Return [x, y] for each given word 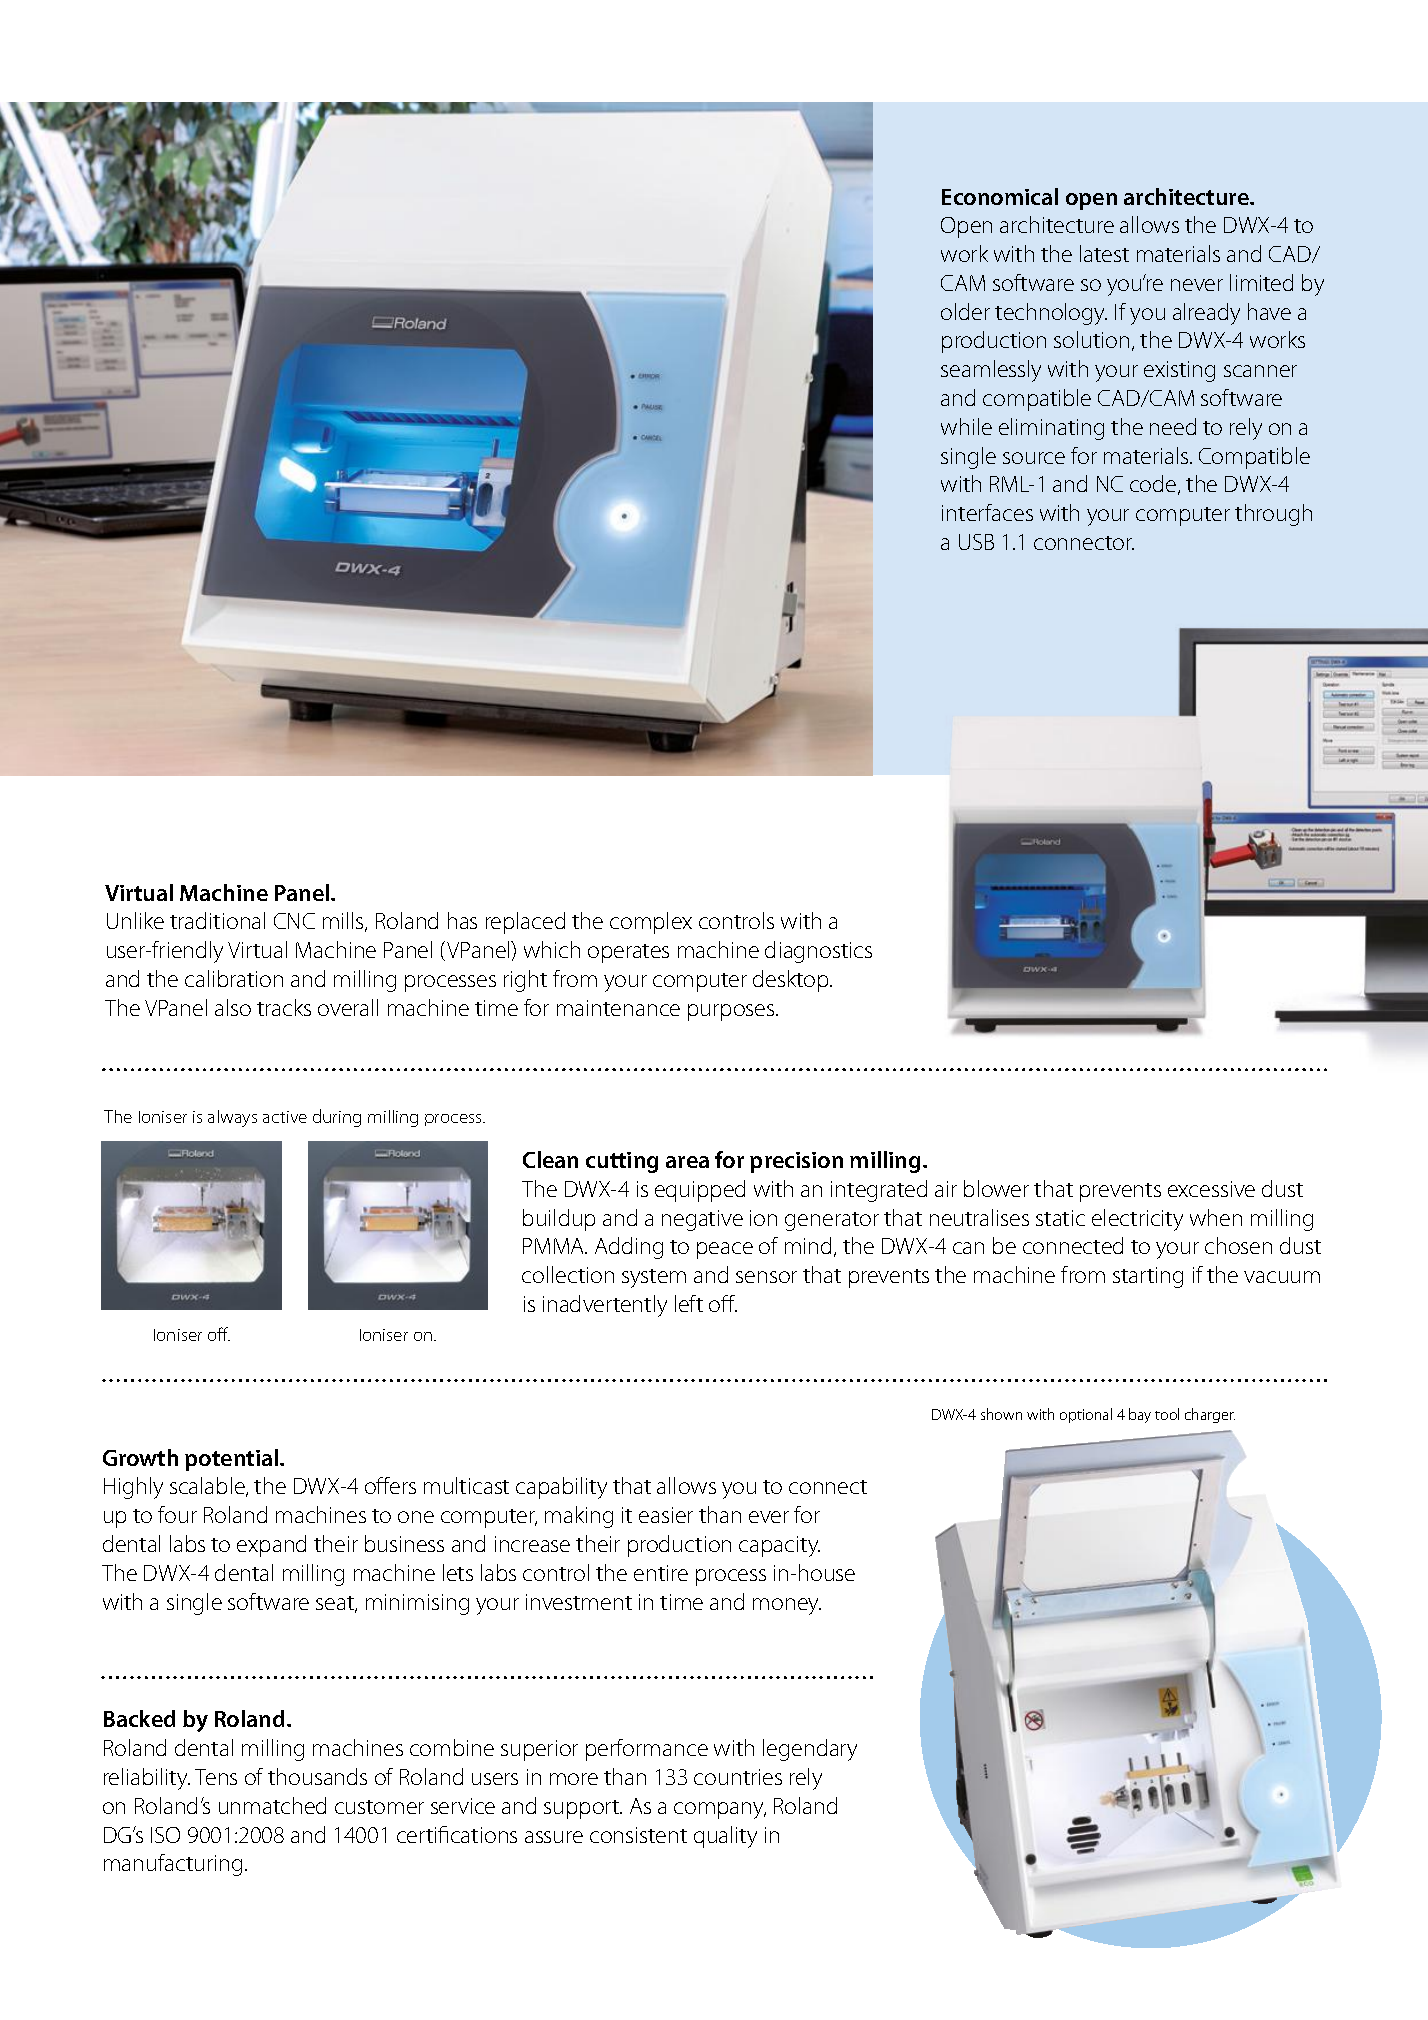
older [965, 311]
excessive [1211, 1189]
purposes [732, 1012]
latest [1104, 253]
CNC [294, 921]
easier [666, 1515]
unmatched [272, 1805]
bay [1140, 1415]
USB [976, 542]
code [1154, 485]
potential [231, 1460]
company [720, 1810]
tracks [284, 1007]
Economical [1000, 196]
